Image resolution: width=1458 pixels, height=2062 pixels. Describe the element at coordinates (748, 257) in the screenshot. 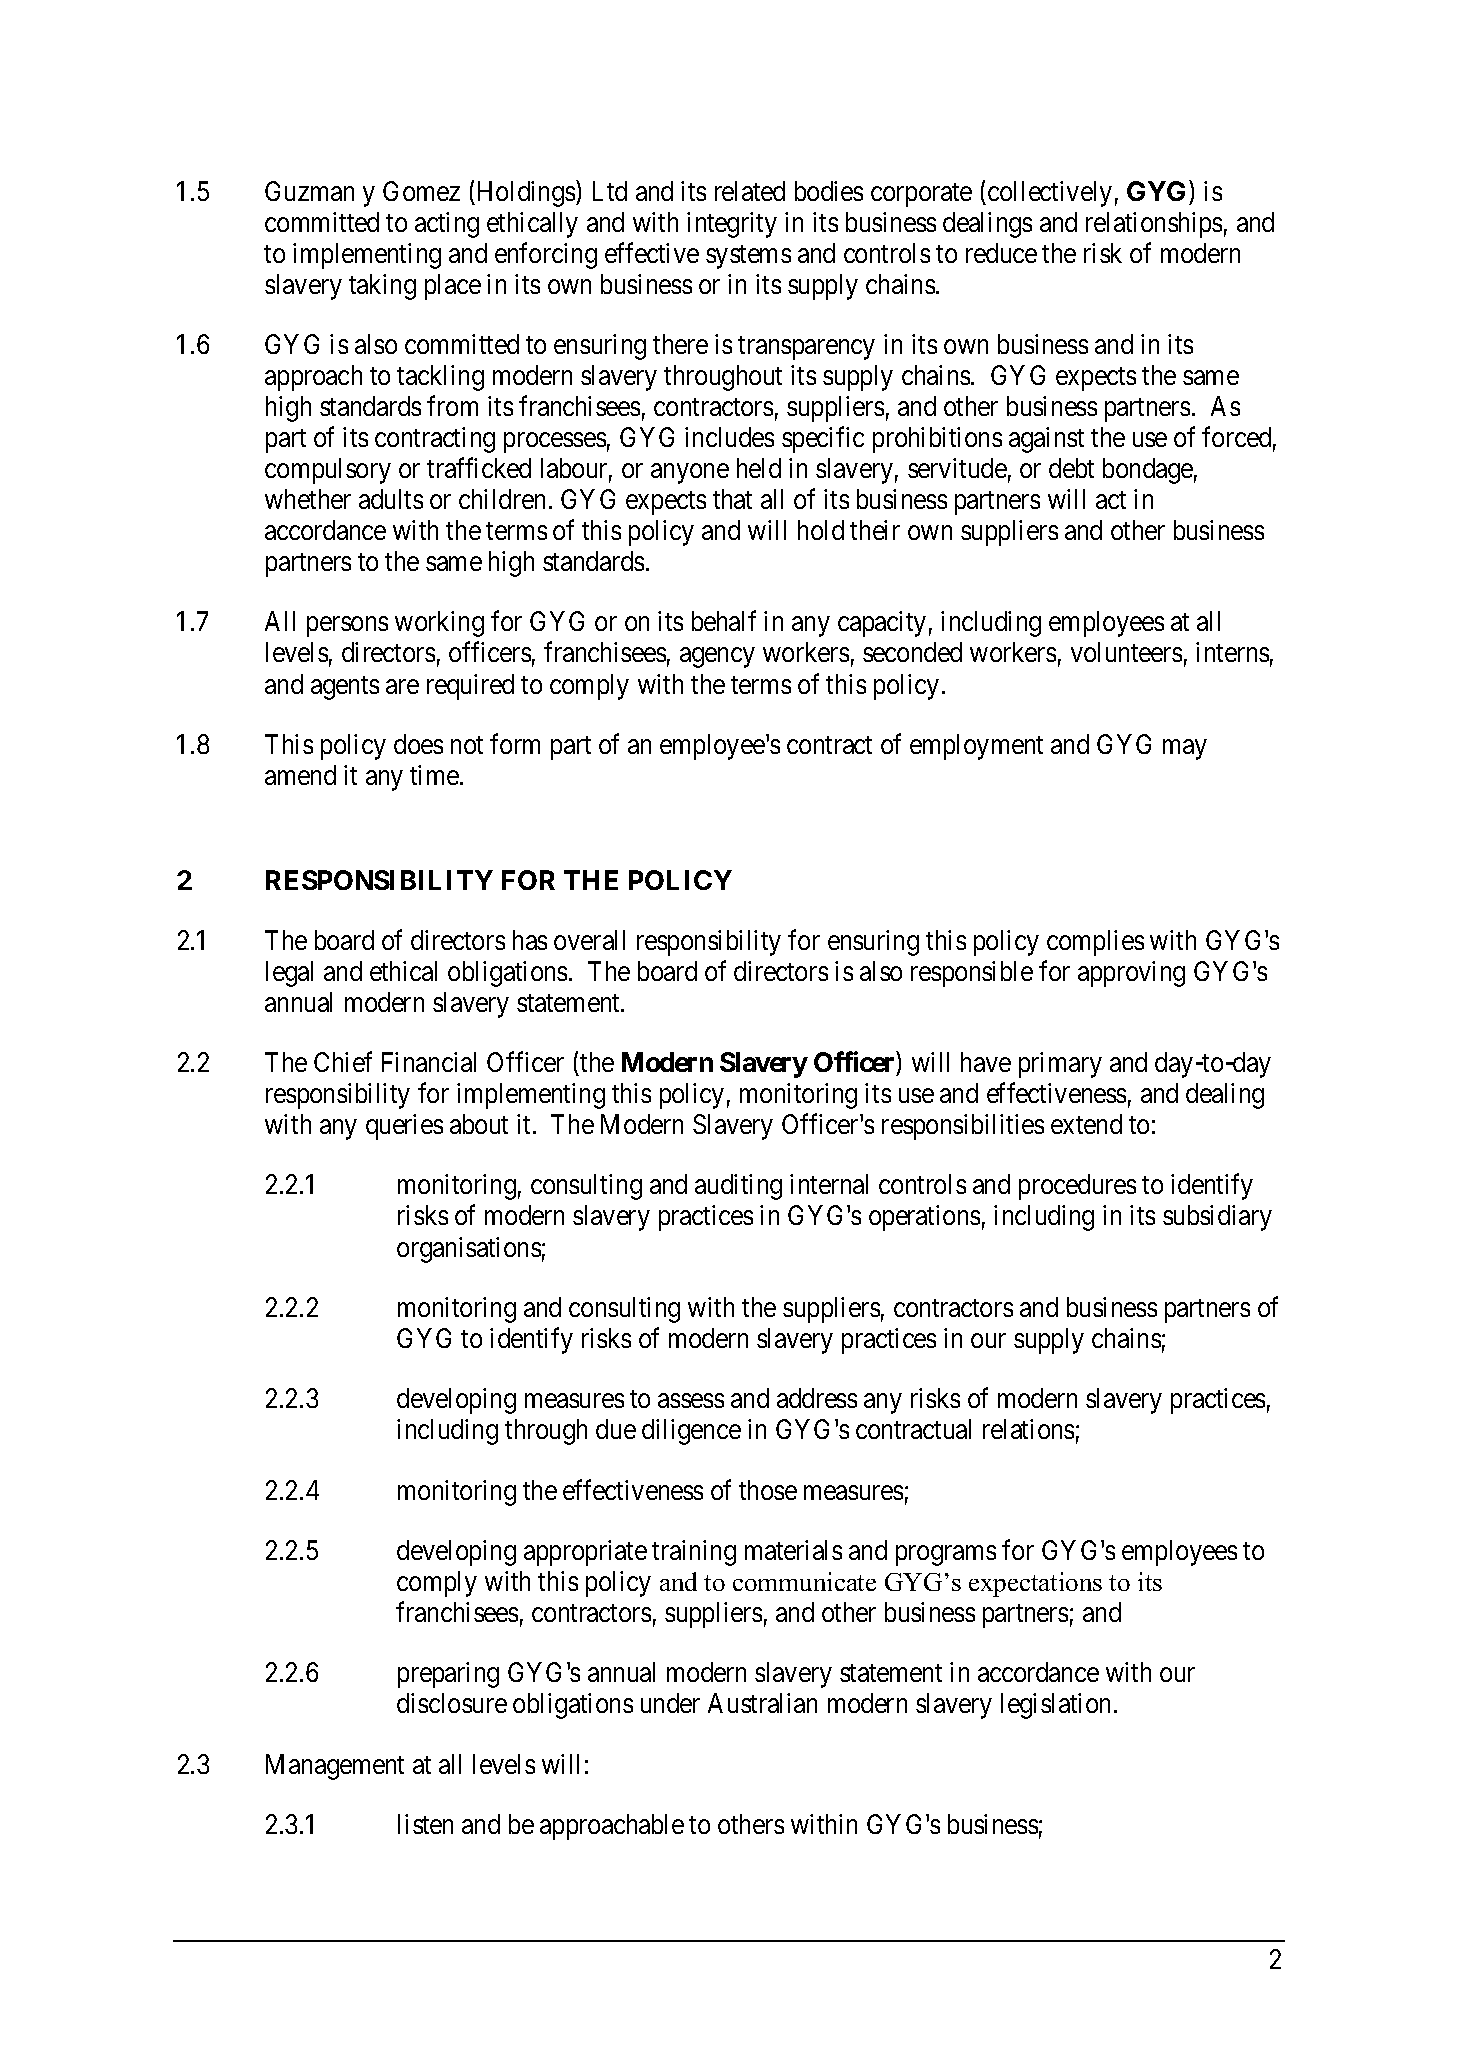

I see `systems` at that location.
